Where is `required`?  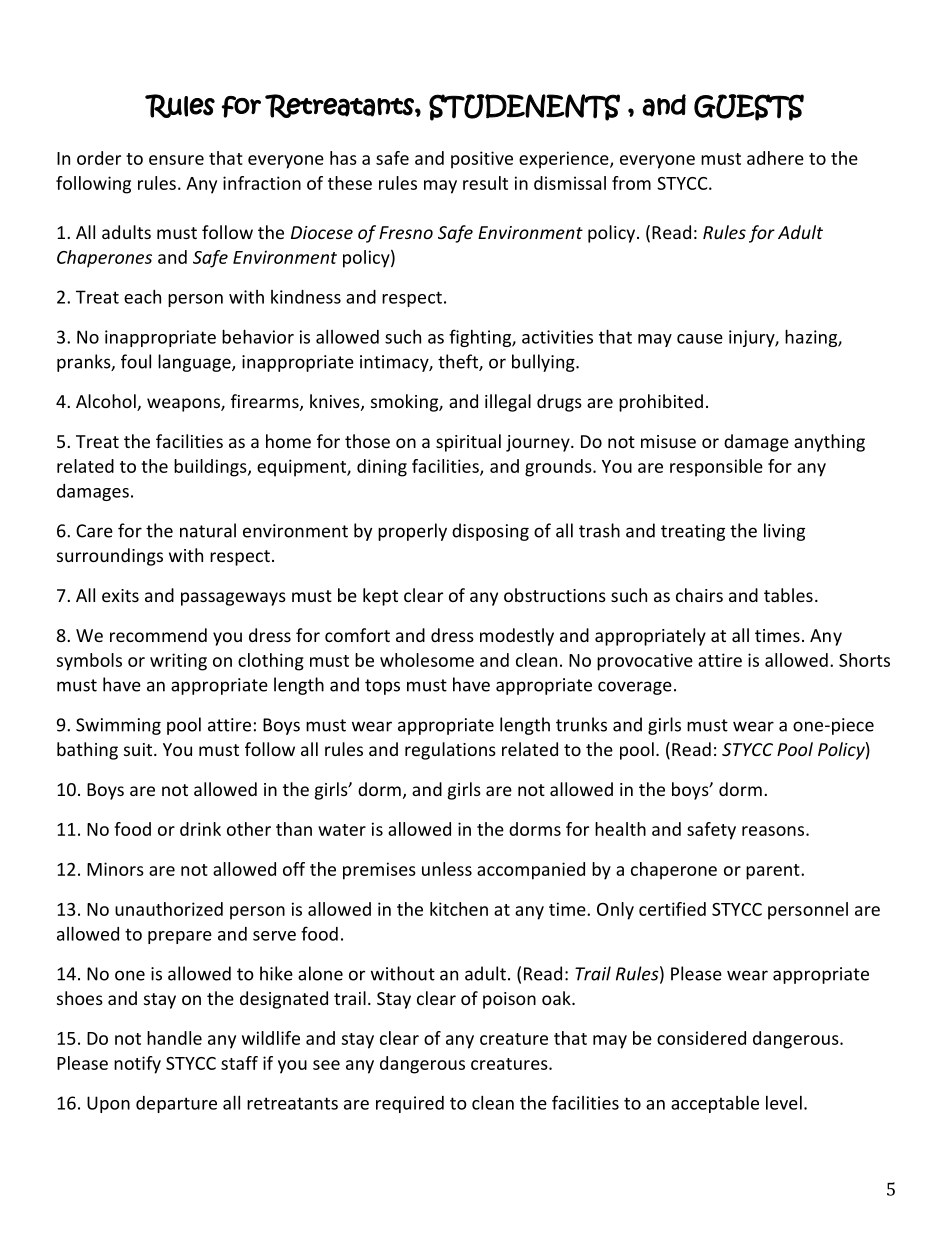
required is located at coordinates (410, 1104).
